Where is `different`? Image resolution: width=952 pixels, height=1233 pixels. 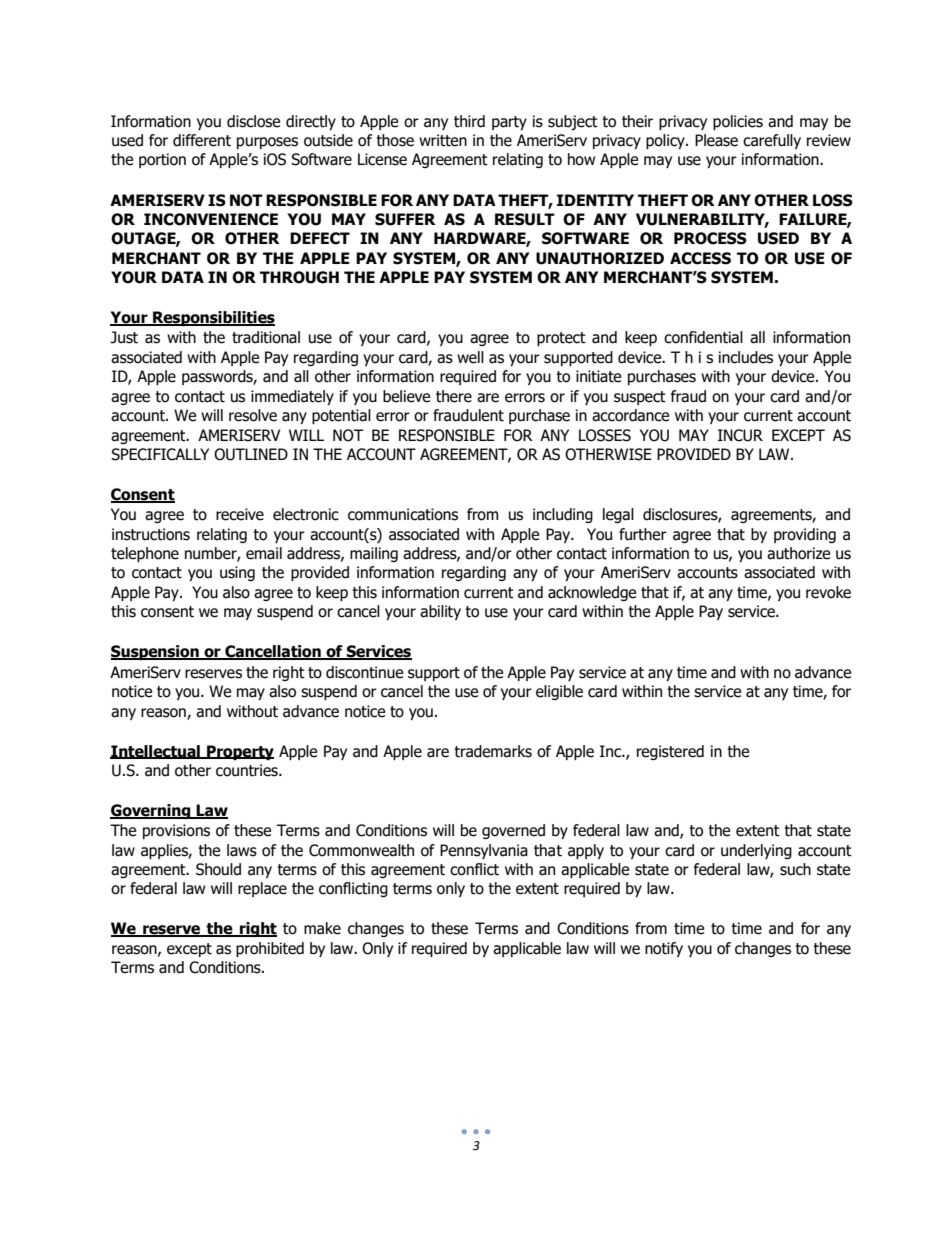 different is located at coordinates (202, 140).
